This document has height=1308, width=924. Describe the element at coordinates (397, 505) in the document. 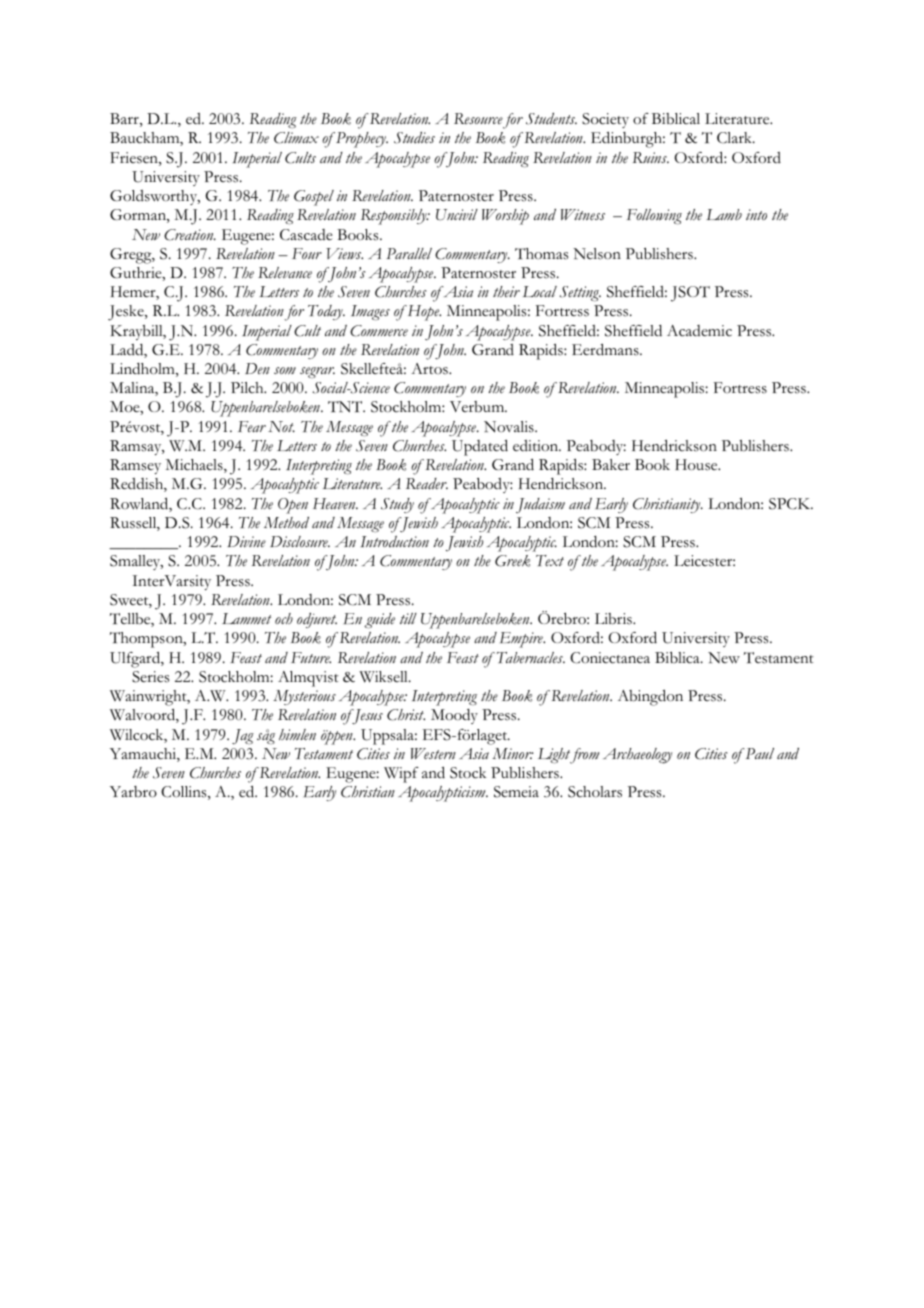

I see `Study` at that location.
